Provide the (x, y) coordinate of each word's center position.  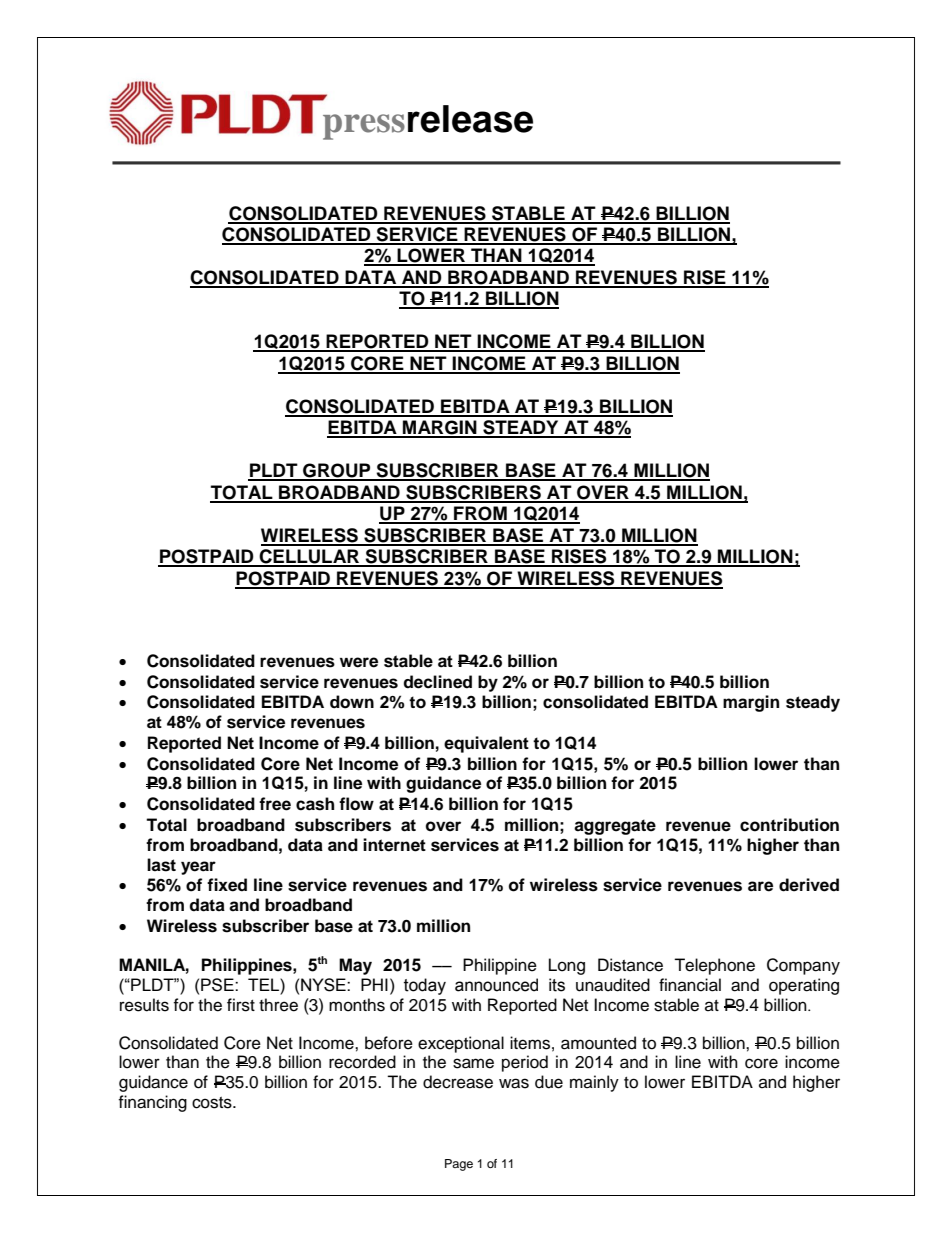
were (359, 662)
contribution (789, 825)
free (275, 804)
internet (394, 845)
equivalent (486, 744)
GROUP (337, 471)
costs (213, 1103)
